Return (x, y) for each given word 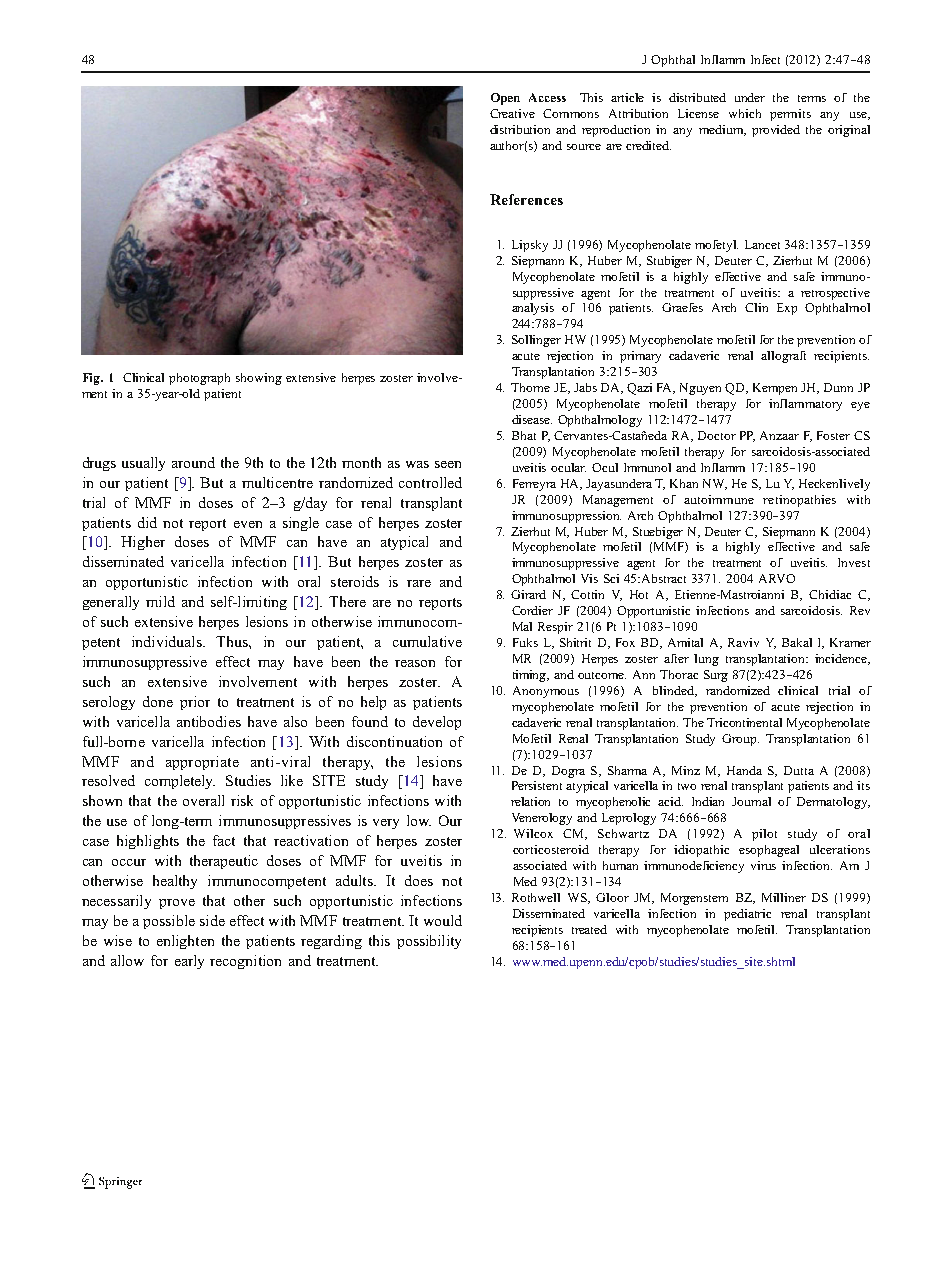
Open (505, 99)
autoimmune (719, 499)
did (147, 522)
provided (776, 131)
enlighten (185, 942)
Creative (512, 113)
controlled (430, 482)
